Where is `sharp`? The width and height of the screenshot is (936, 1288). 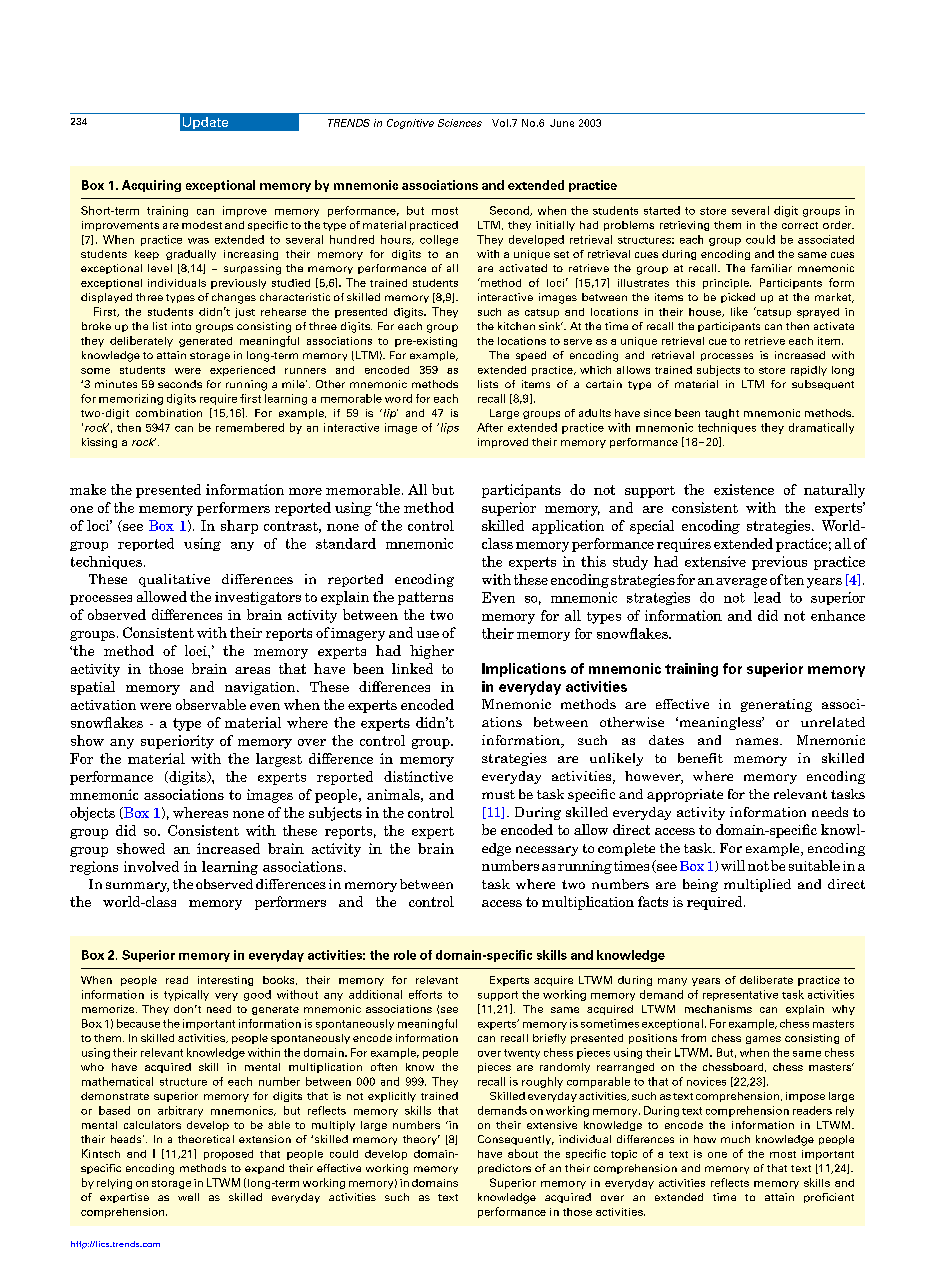
sharp is located at coordinates (239, 527).
